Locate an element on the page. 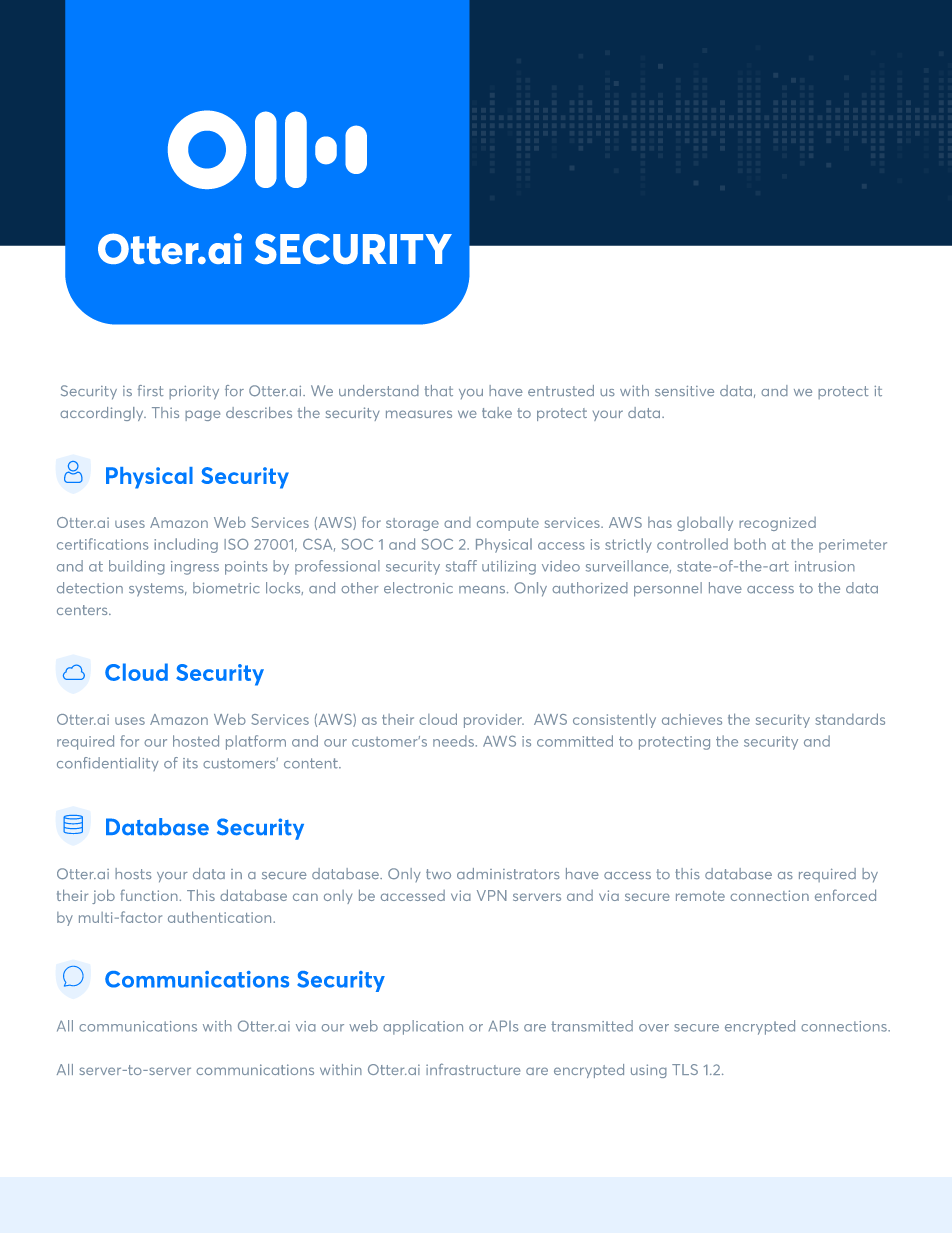  electronic is located at coordinates (418, 588).
